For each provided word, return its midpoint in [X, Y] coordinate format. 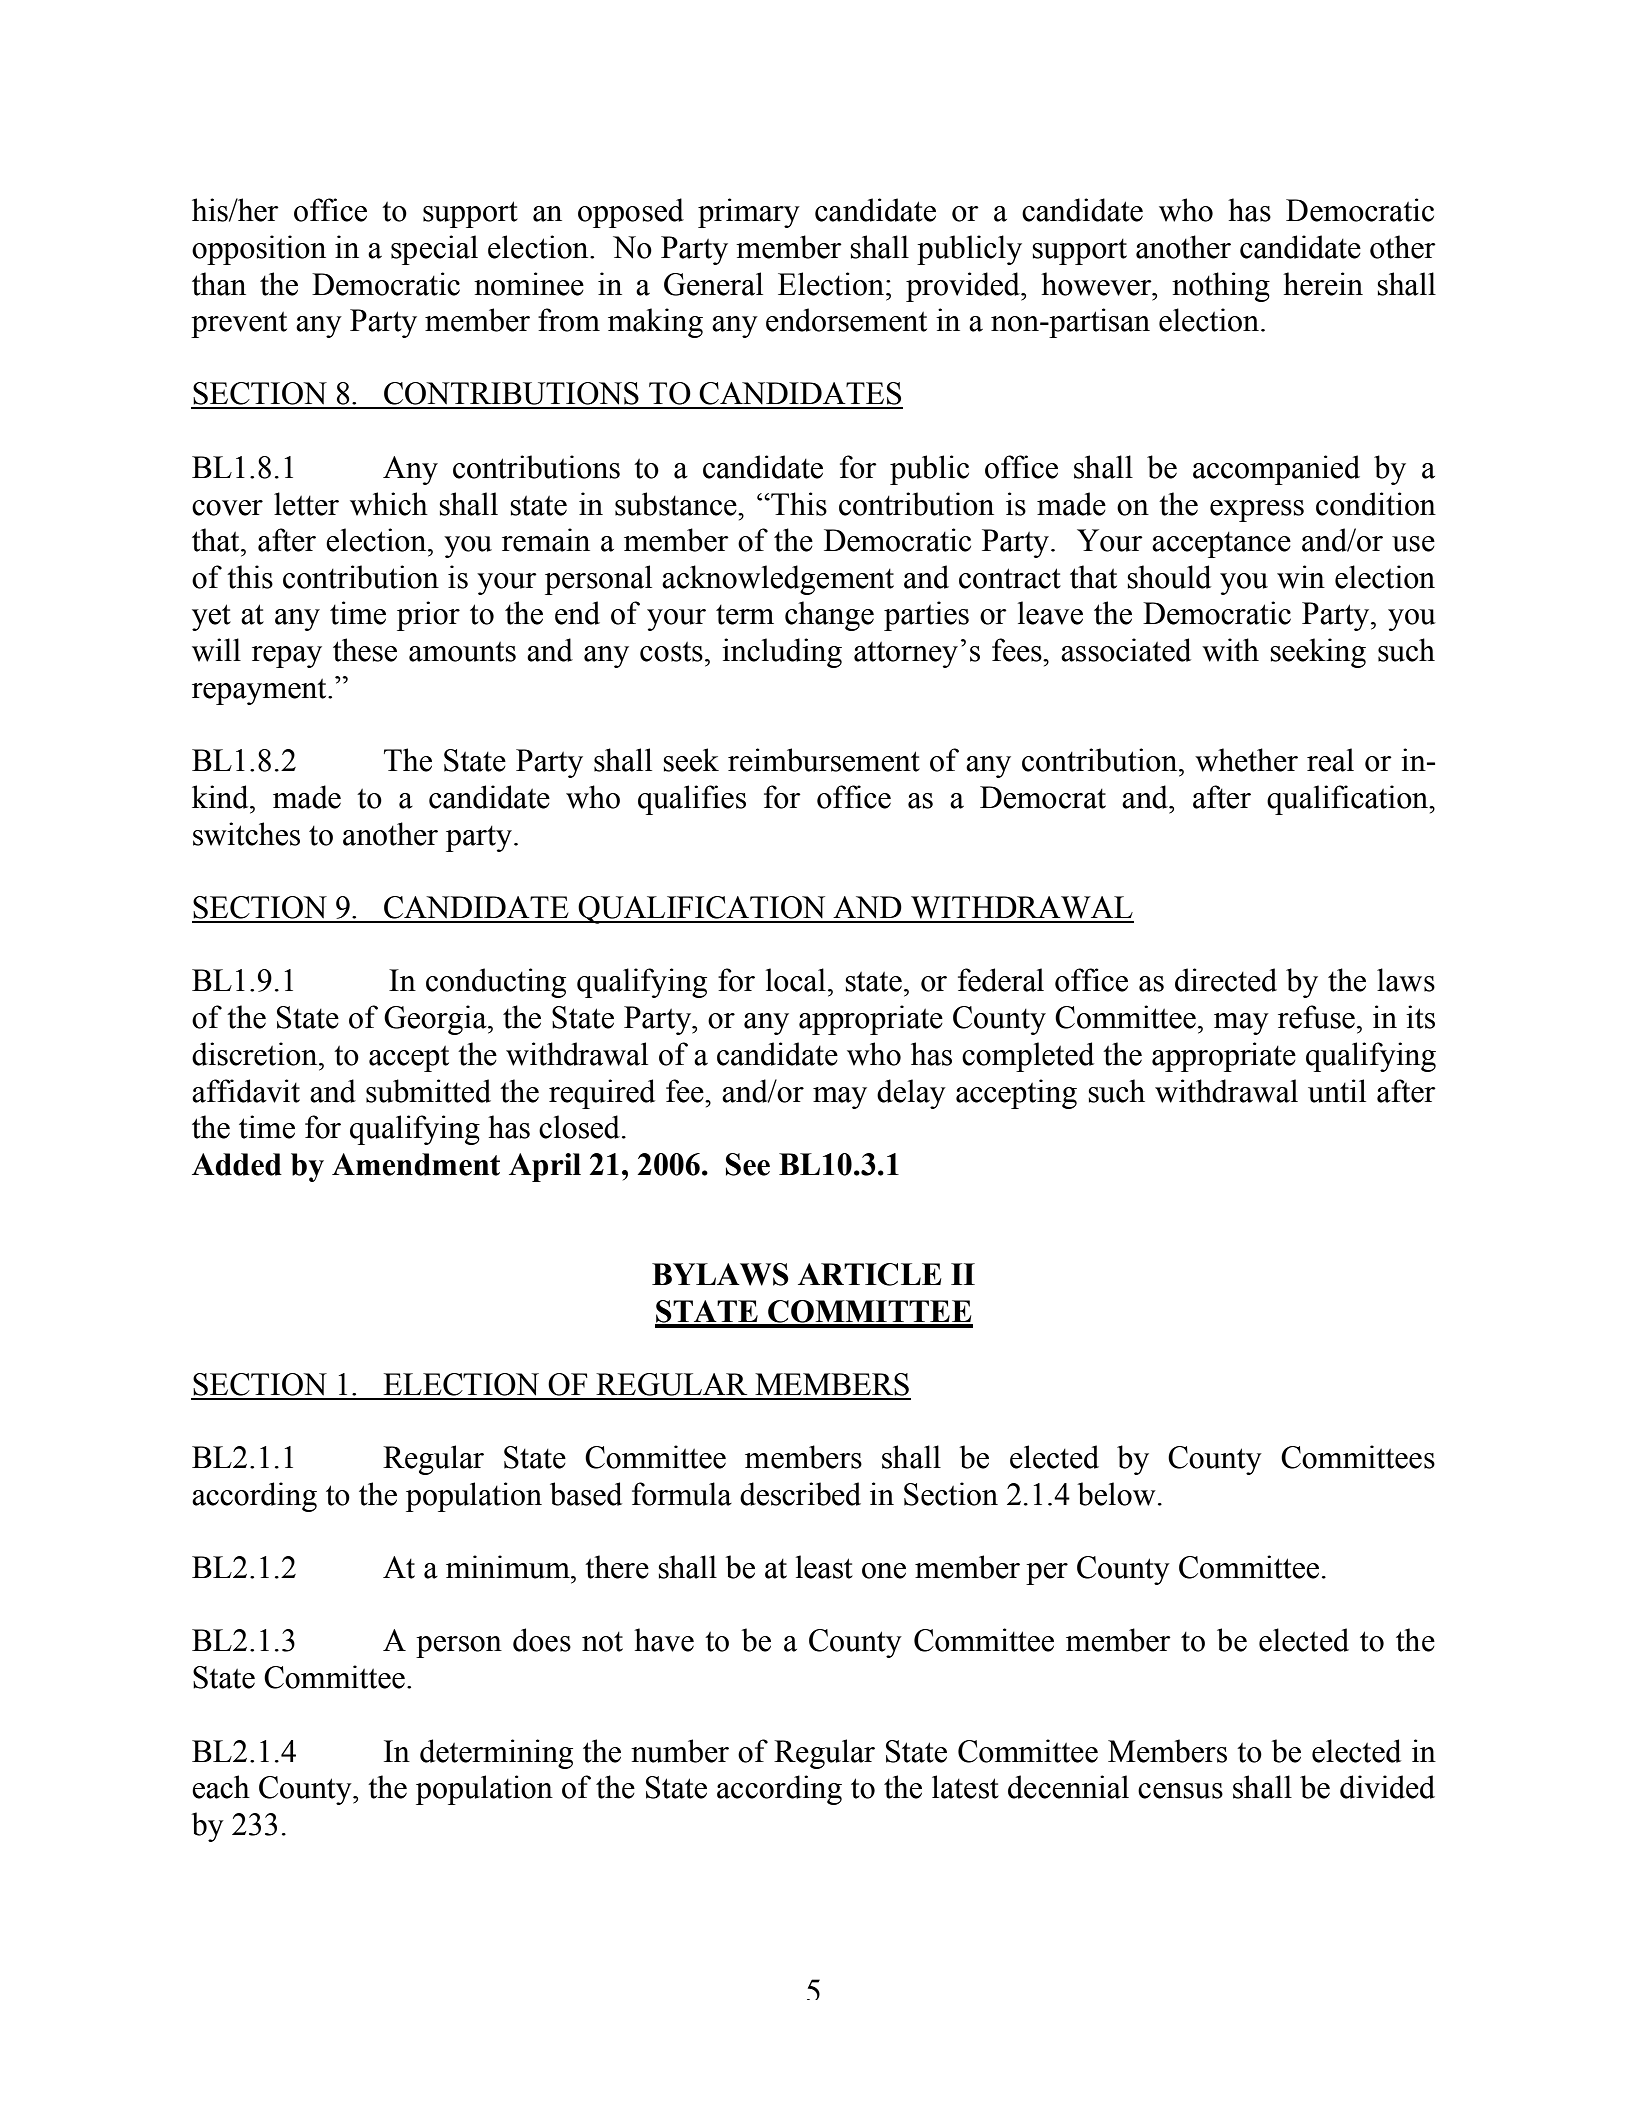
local [796, 980]
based [586, 1494]
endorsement [846, 320]
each [221, 1787]
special [434, 250]
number [680, 1751]
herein [1323, 284]
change [829, 616]
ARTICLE [869, 1274]
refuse [1316, 1017]
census [1180, 1791]
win [1301, 577]
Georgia [436, 1020]
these [365, 650]
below [1117, 1494]
